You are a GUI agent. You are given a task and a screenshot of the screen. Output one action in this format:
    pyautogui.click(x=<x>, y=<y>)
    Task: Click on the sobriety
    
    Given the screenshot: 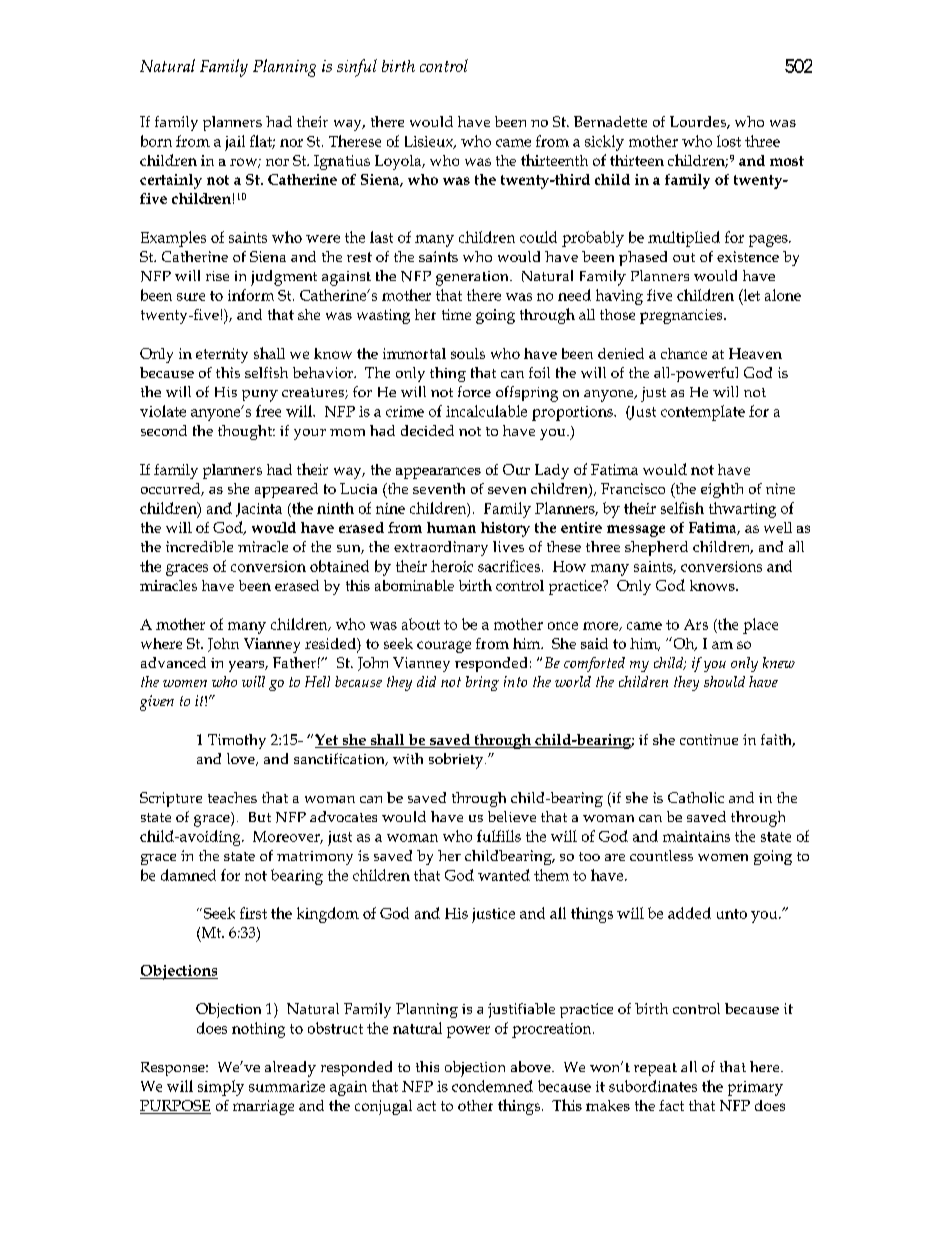 What is the action you would take?
    pyautogui.click(x=457, y=761)
